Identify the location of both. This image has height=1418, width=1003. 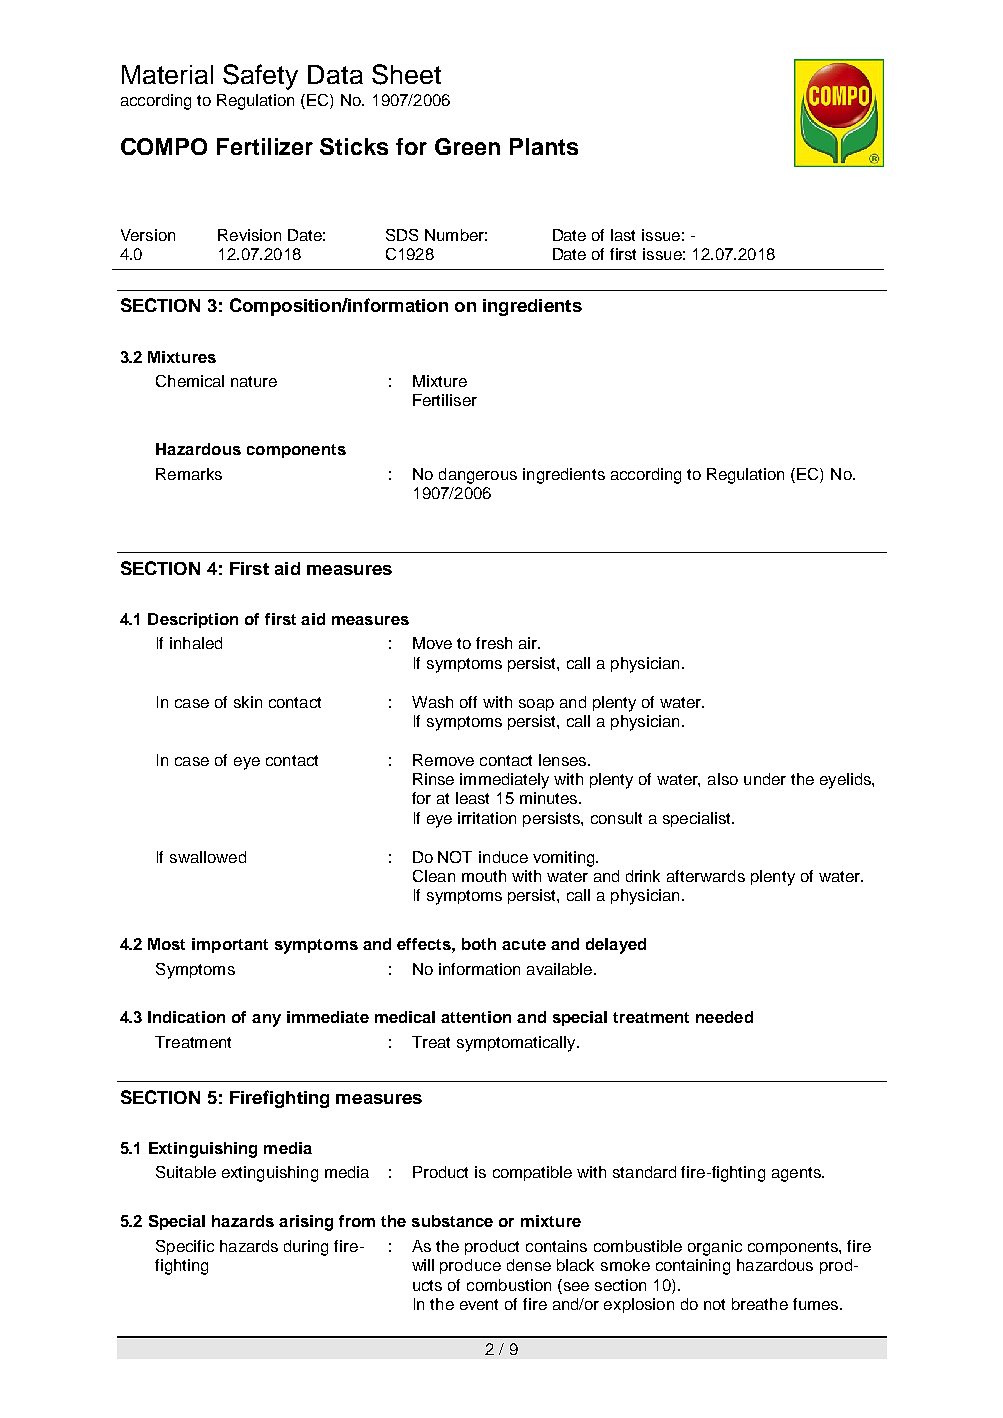
(479, 944).
